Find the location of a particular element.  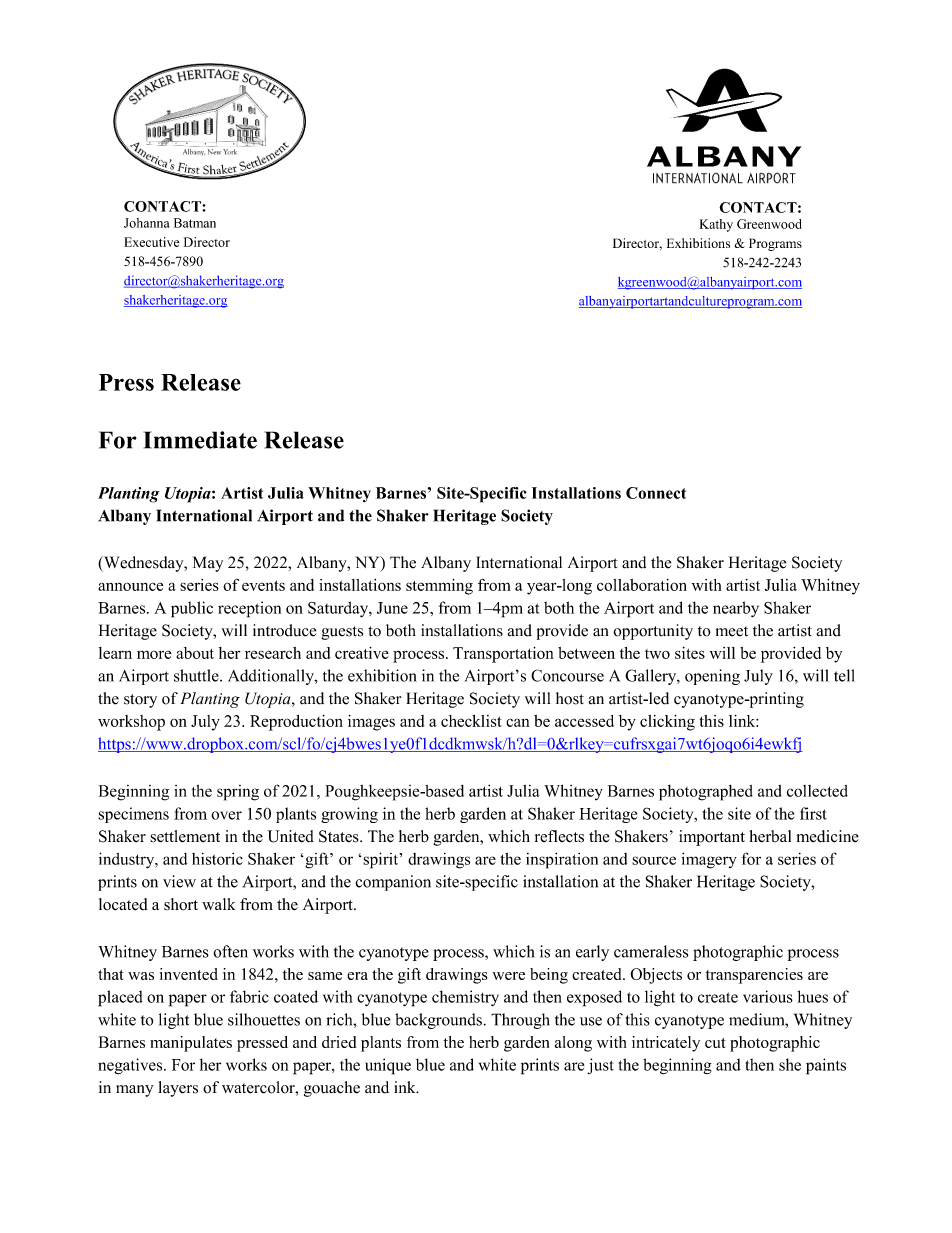

meet is located at coordinates (732, 631).
